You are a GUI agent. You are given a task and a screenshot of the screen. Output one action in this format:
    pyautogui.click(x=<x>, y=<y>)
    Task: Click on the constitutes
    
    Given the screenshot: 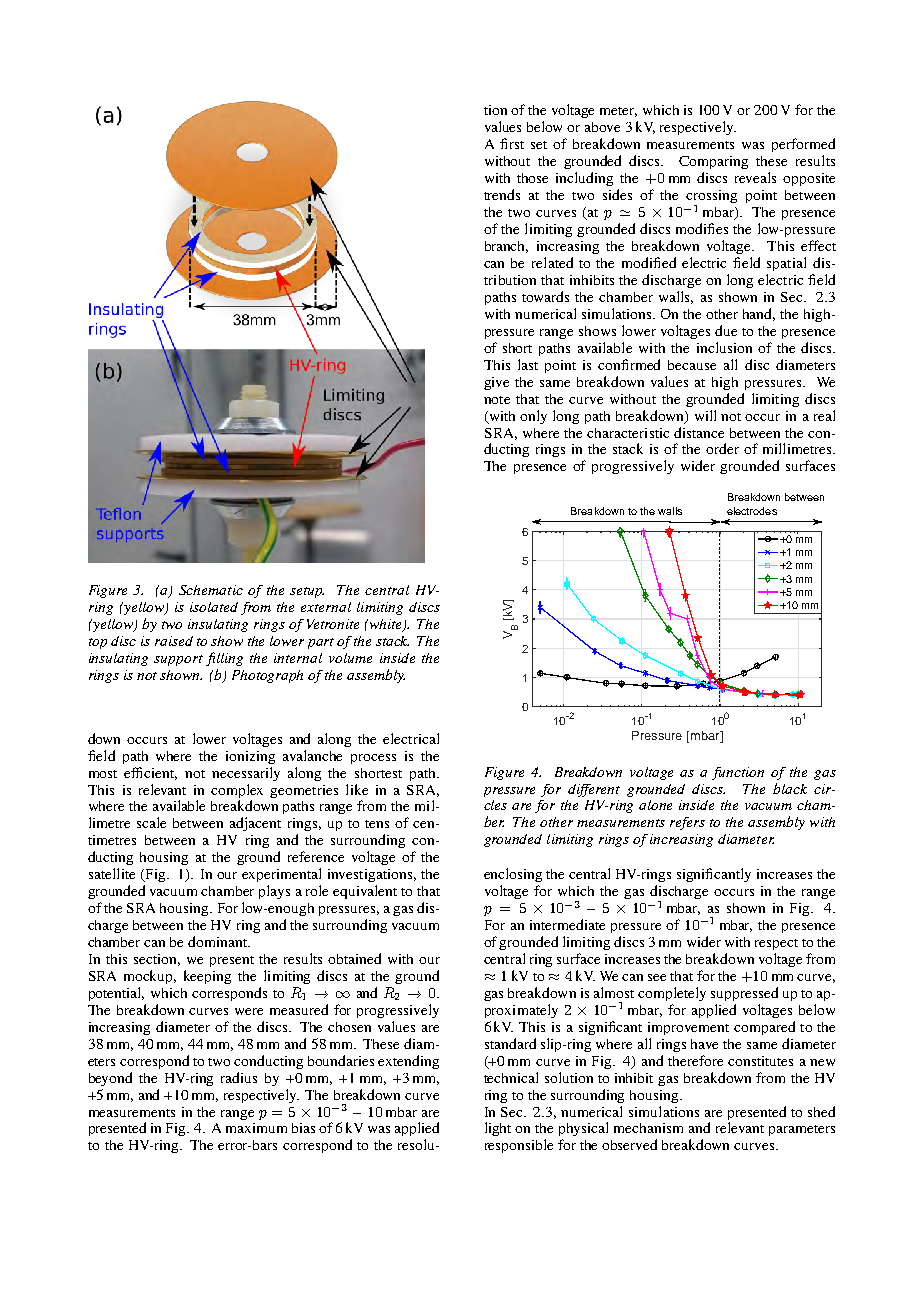 What is the action you would take?
    pyautogui.click(x=760, y=1061)
